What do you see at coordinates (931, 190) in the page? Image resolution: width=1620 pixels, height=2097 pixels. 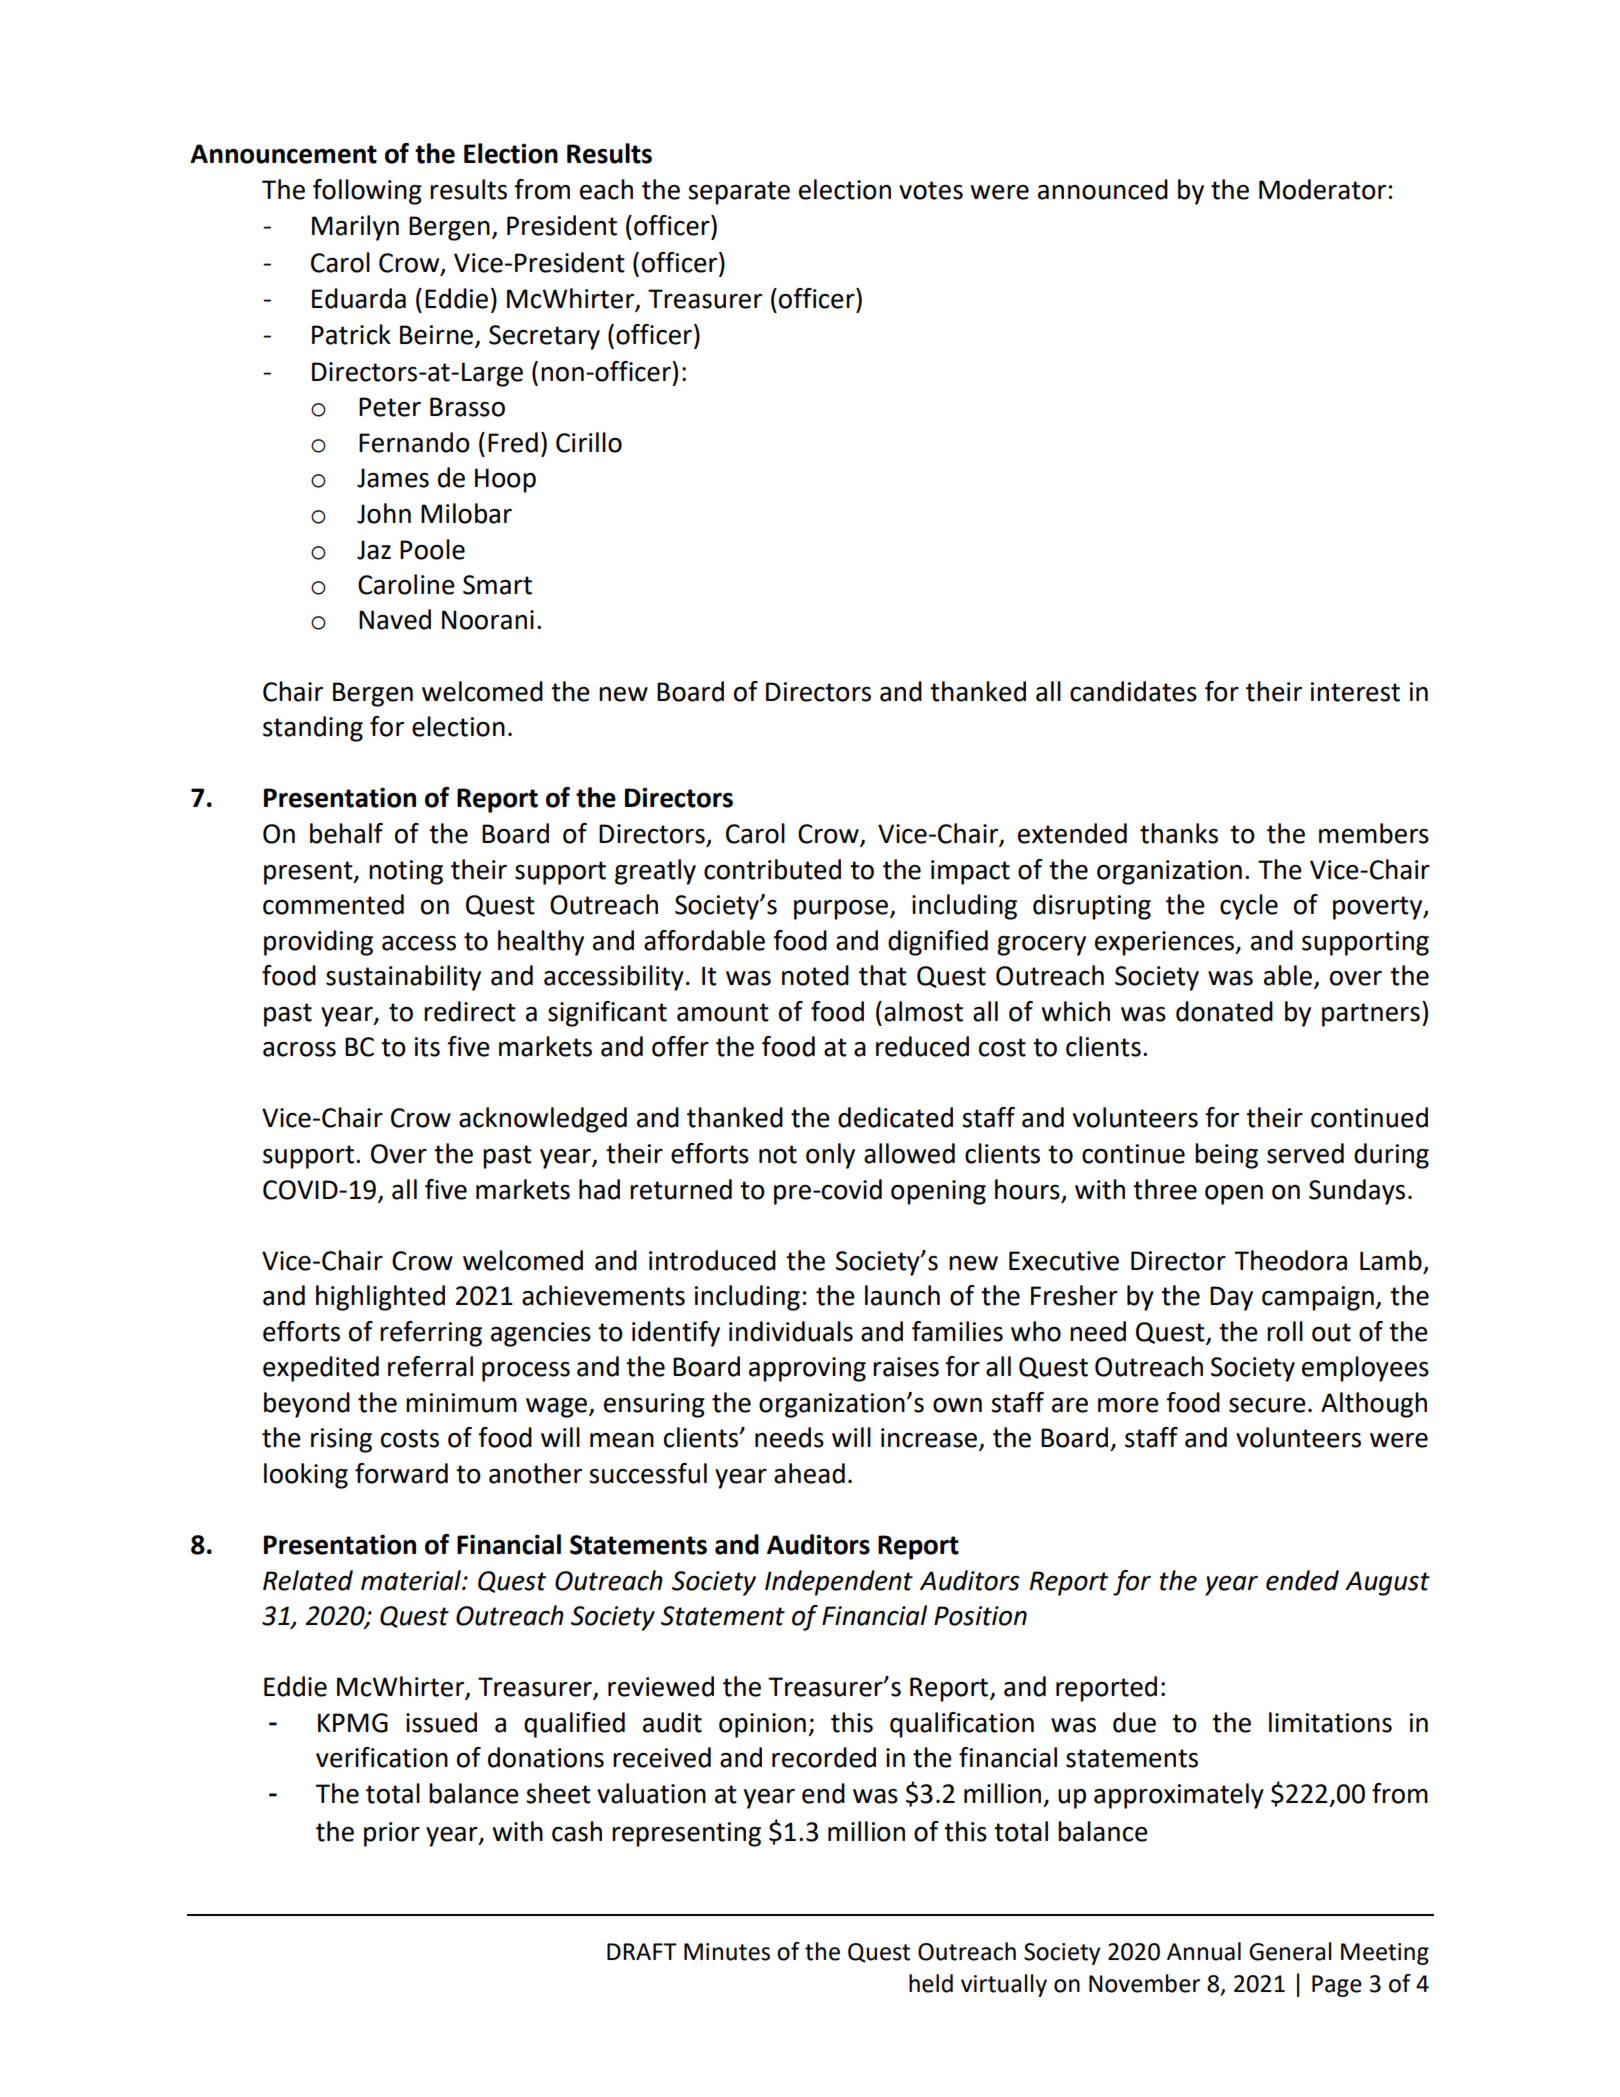 I see `votes` at bounding box center [931, 190].
